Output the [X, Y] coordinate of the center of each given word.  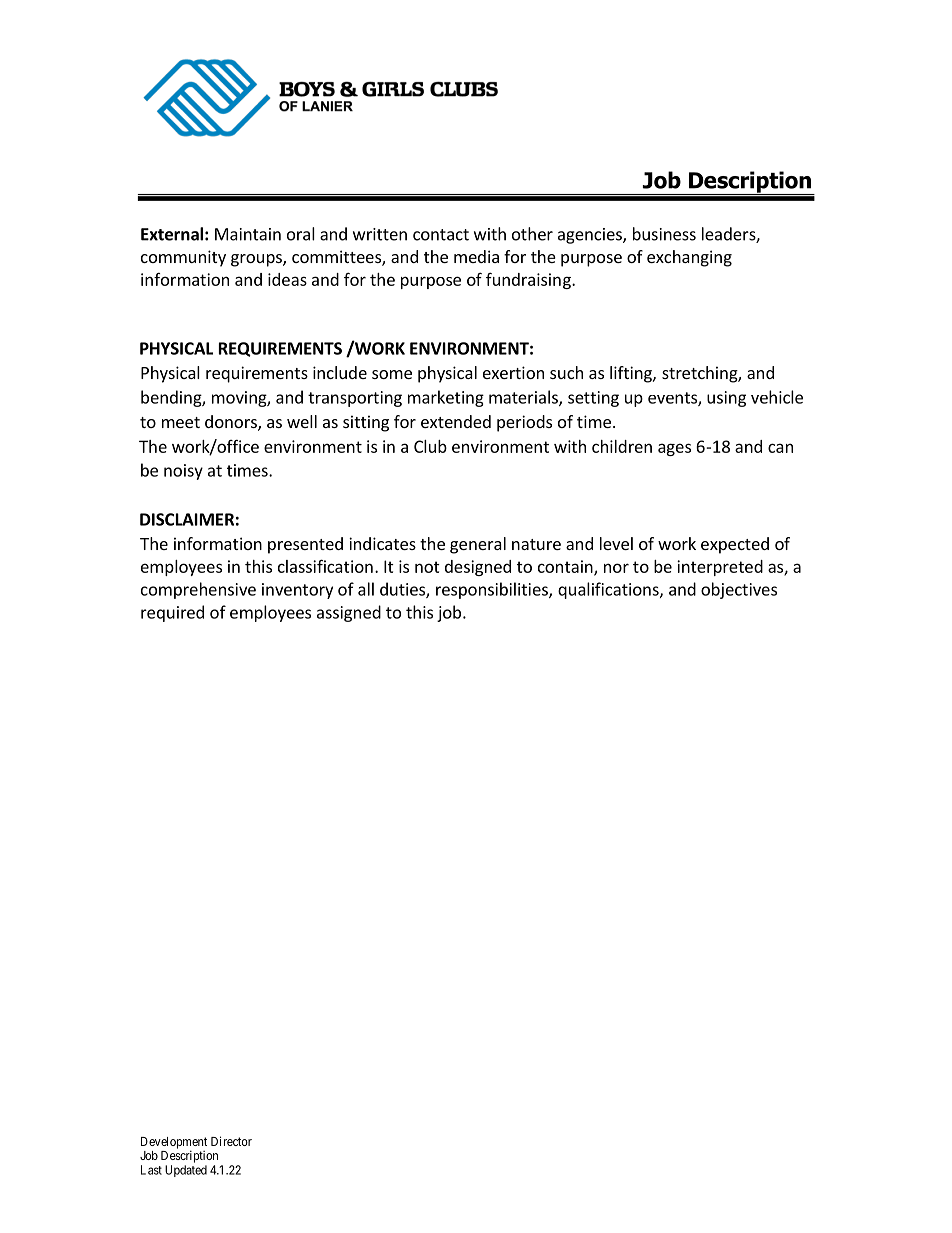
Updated [186, 1171]
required [172, 613]
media [476, 256]
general [478, 545]
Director [231, 1141]
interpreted [720, 568]
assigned [349, 613]
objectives [739, 590]
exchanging [689, 258]
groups [257, 260]
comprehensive [198, 590]
